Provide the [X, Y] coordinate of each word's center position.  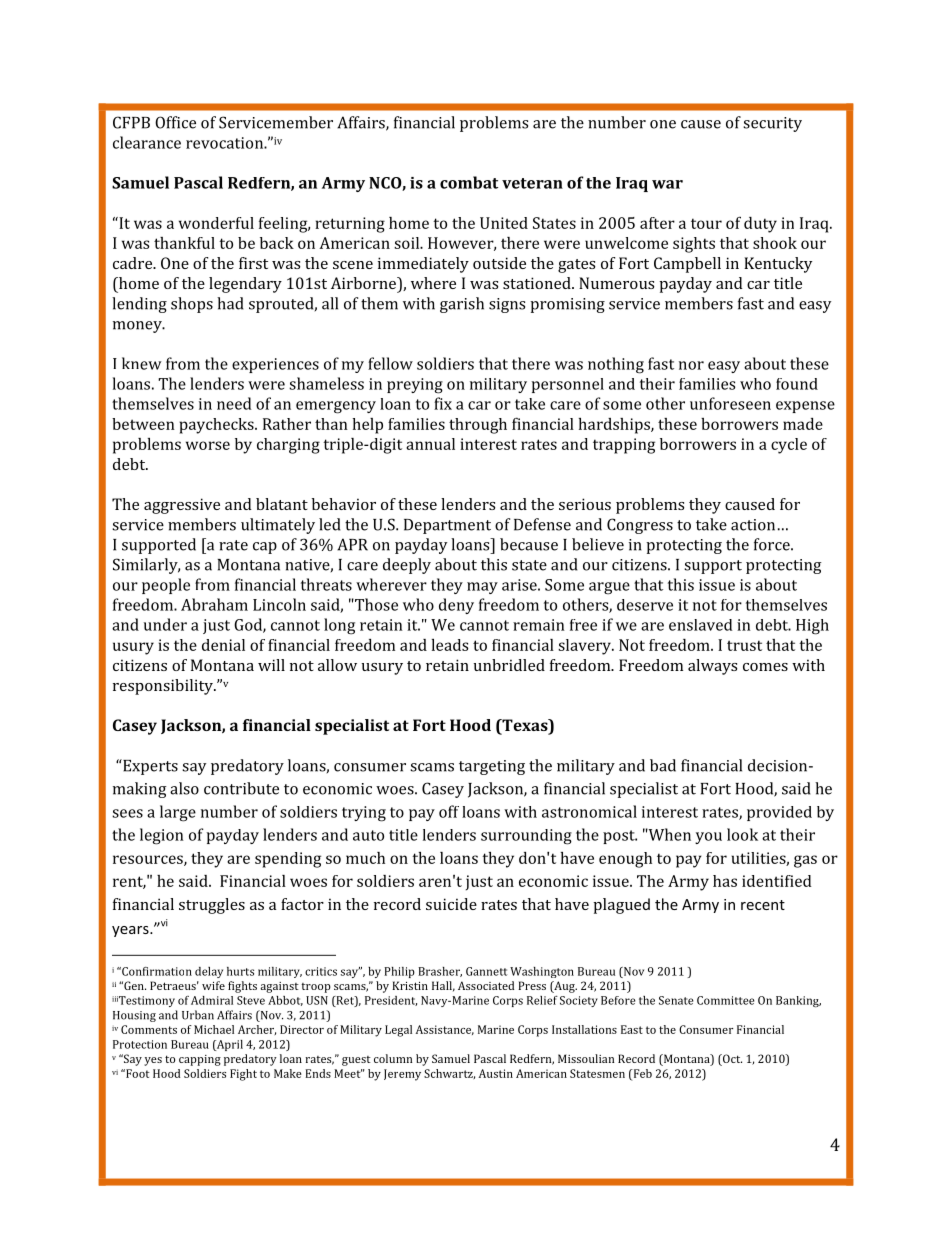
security [772, 124]
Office [175, 122]
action [753, 525]
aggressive [182, 506]
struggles [212, 906]
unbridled [509, 665]
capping [200, 1060]
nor [691, 365]
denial [223, 645]
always [712, 667]
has [725, 881]
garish [462, 305]
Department [447, 526]
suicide [451, 904]
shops [192, 305]
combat [469, 182]
